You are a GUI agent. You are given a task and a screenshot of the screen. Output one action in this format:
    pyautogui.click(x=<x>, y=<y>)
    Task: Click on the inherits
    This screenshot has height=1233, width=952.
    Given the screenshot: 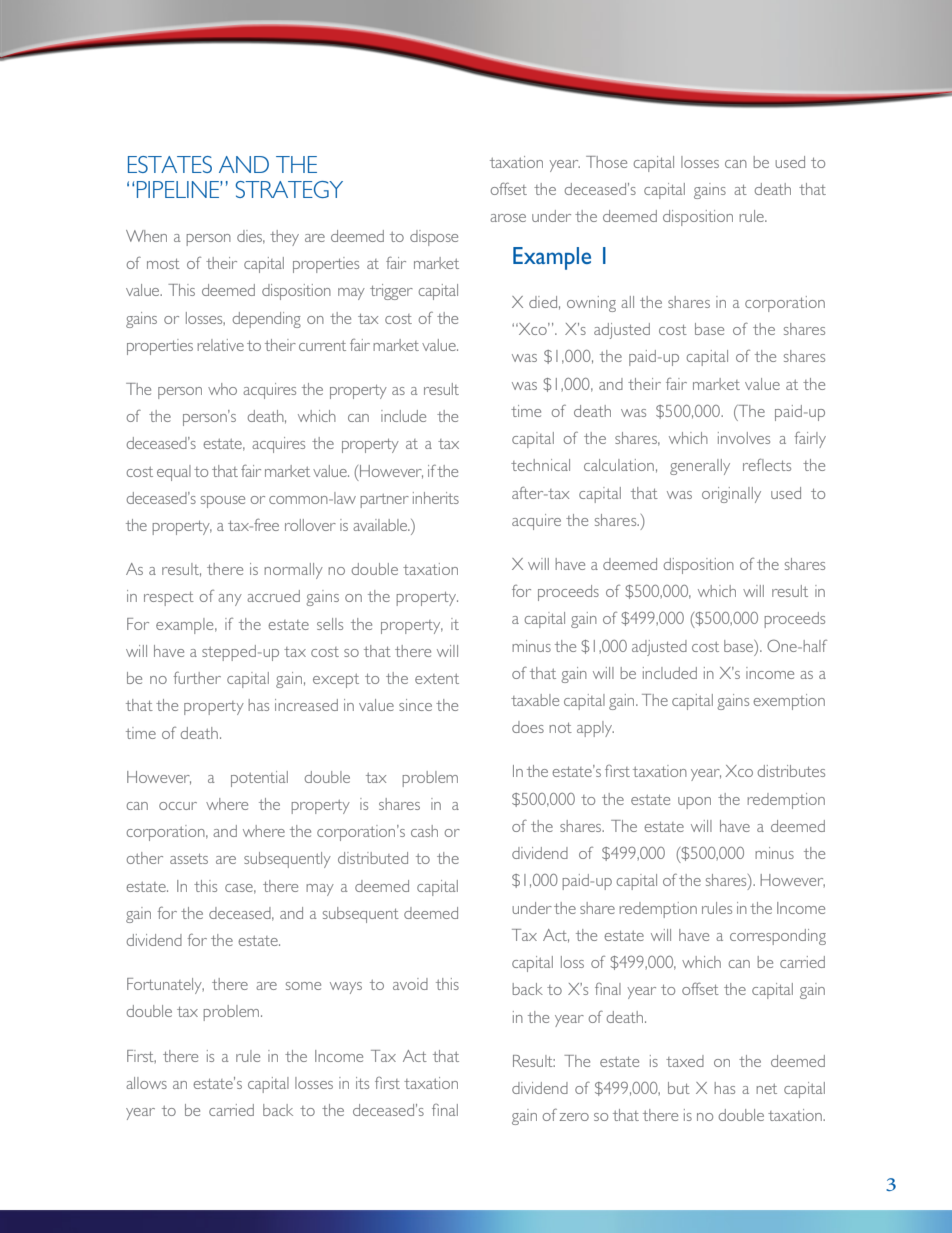 What is the action you would take?
    pyautogui.click(x=436, y=498)
